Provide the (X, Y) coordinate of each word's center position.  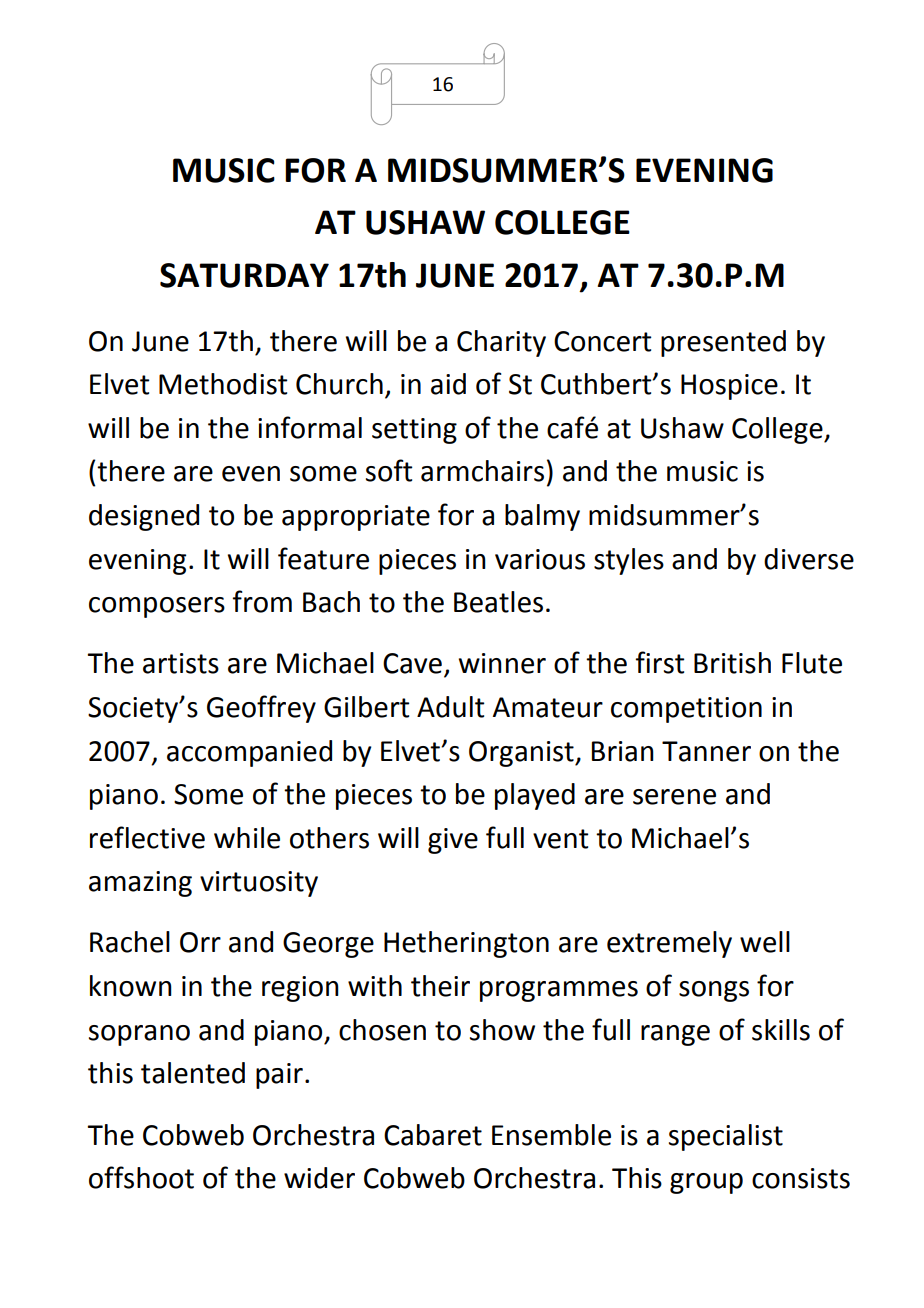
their (440, 986)
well (765, 942)
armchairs (482, 471)
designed (144, 517)
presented (723, 343)
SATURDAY (244, 275)
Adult (451, 707)
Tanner (706, 751)
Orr (200, 942)
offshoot (141, 1177)
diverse (809, 559)
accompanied (249, 753)
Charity (501, 343)
